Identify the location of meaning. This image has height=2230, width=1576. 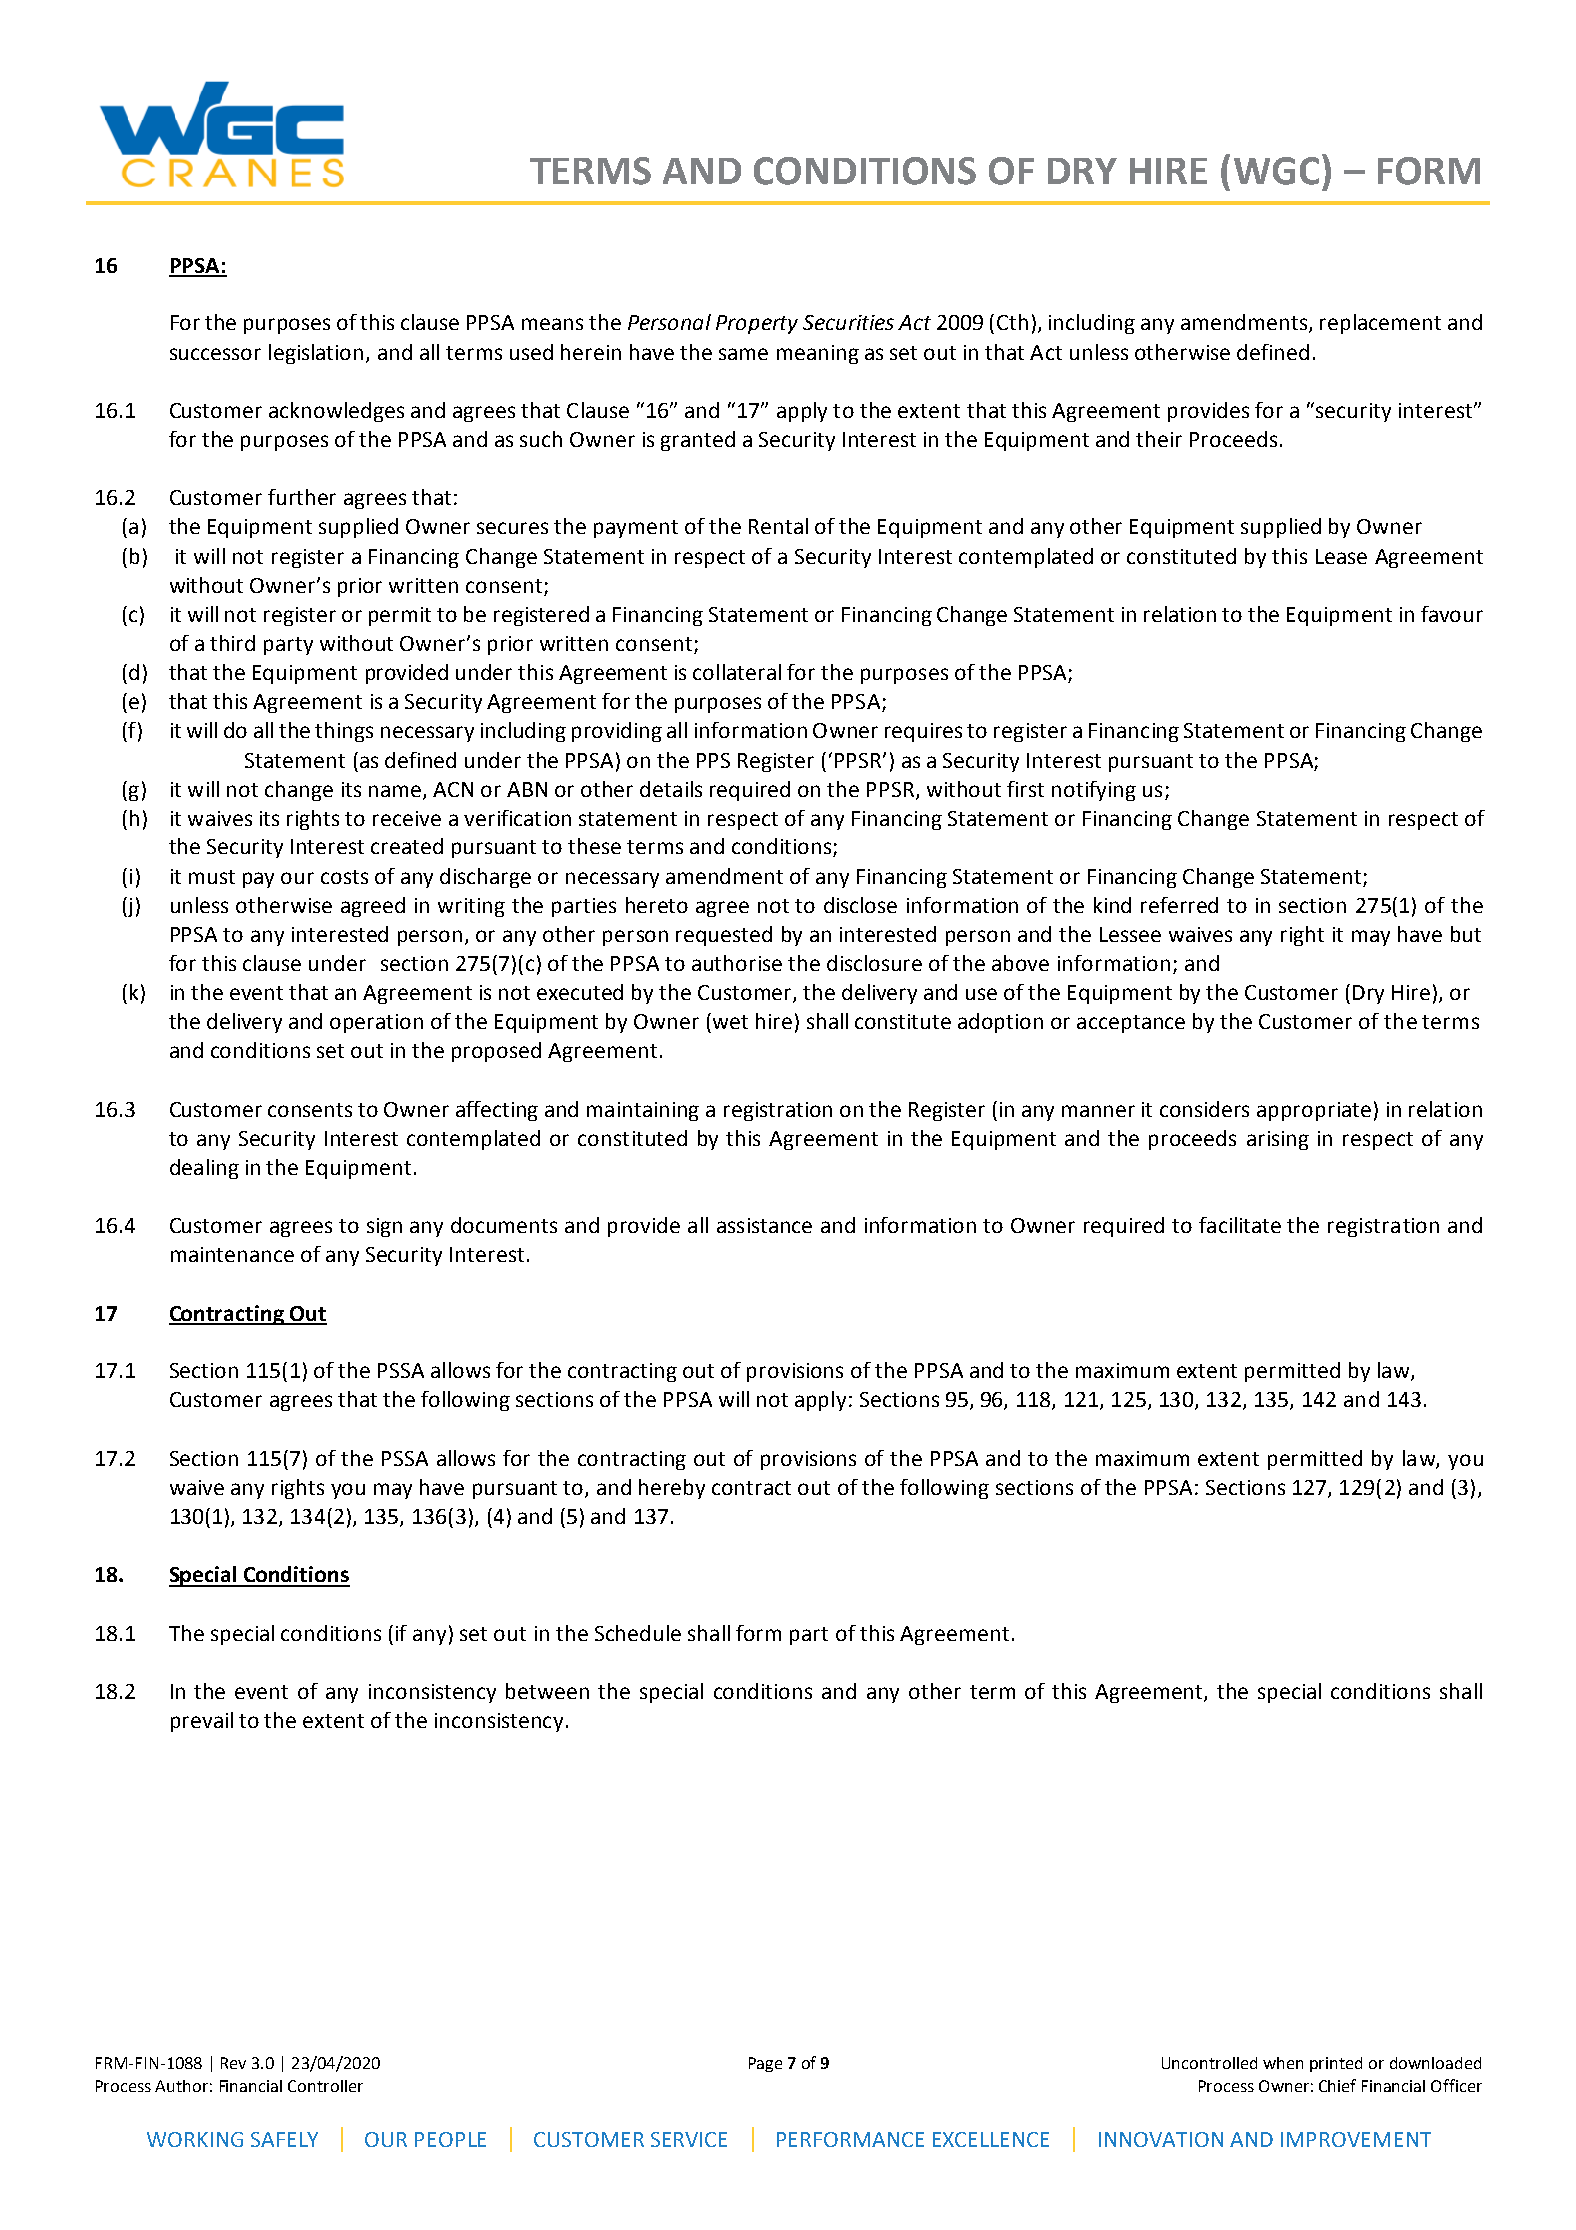
(818, 354).
